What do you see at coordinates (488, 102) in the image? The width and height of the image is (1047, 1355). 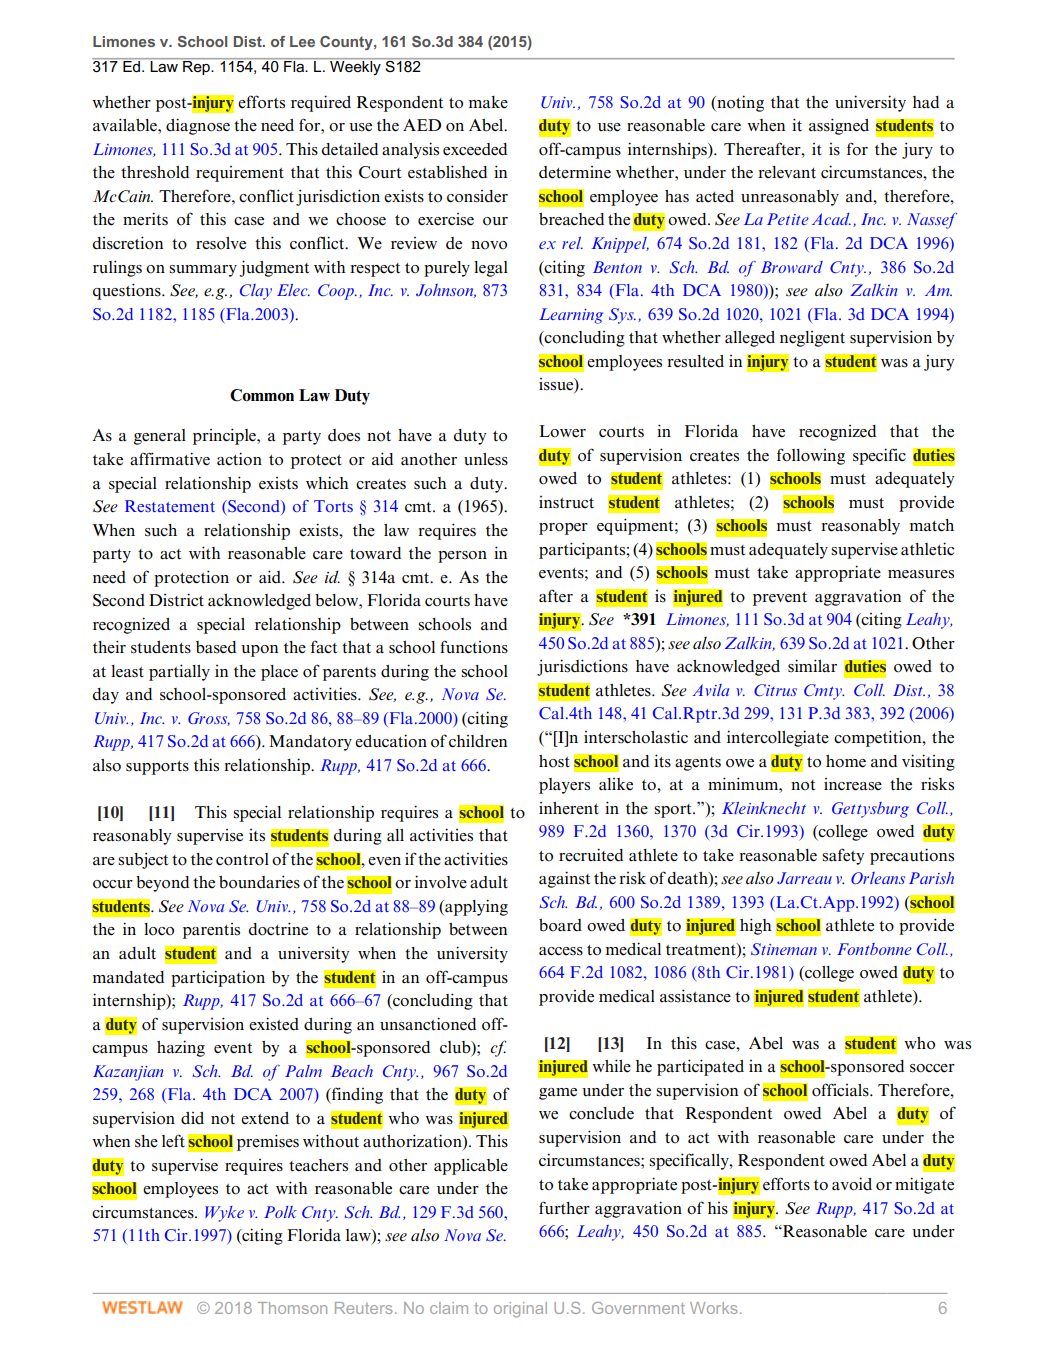 I see `make` at bounding box center [488, 102].
